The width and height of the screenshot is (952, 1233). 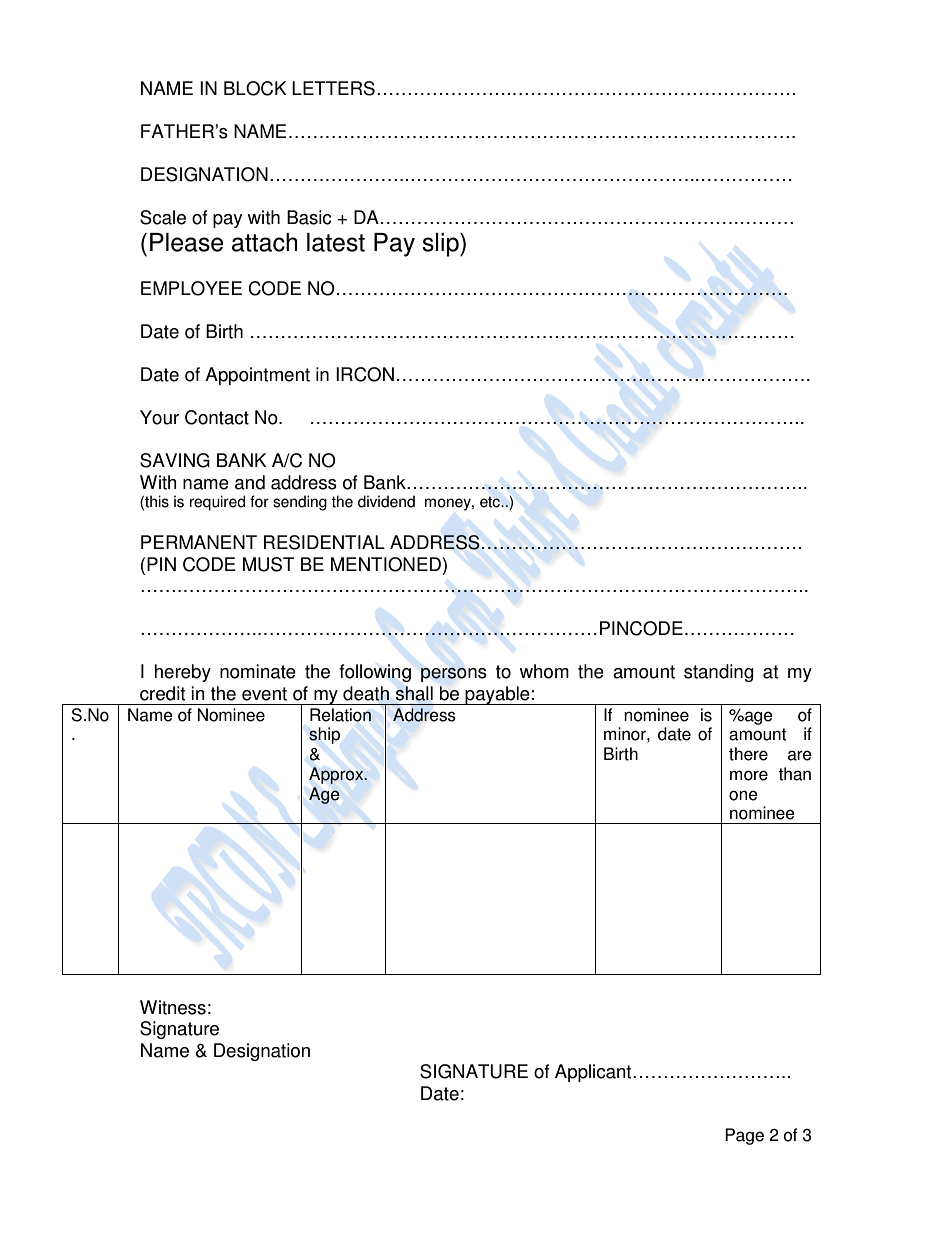 What do you see at coordinates (333, 88) in the screenshot?
I see `LETTERS` at bounding box center [333, 88].
